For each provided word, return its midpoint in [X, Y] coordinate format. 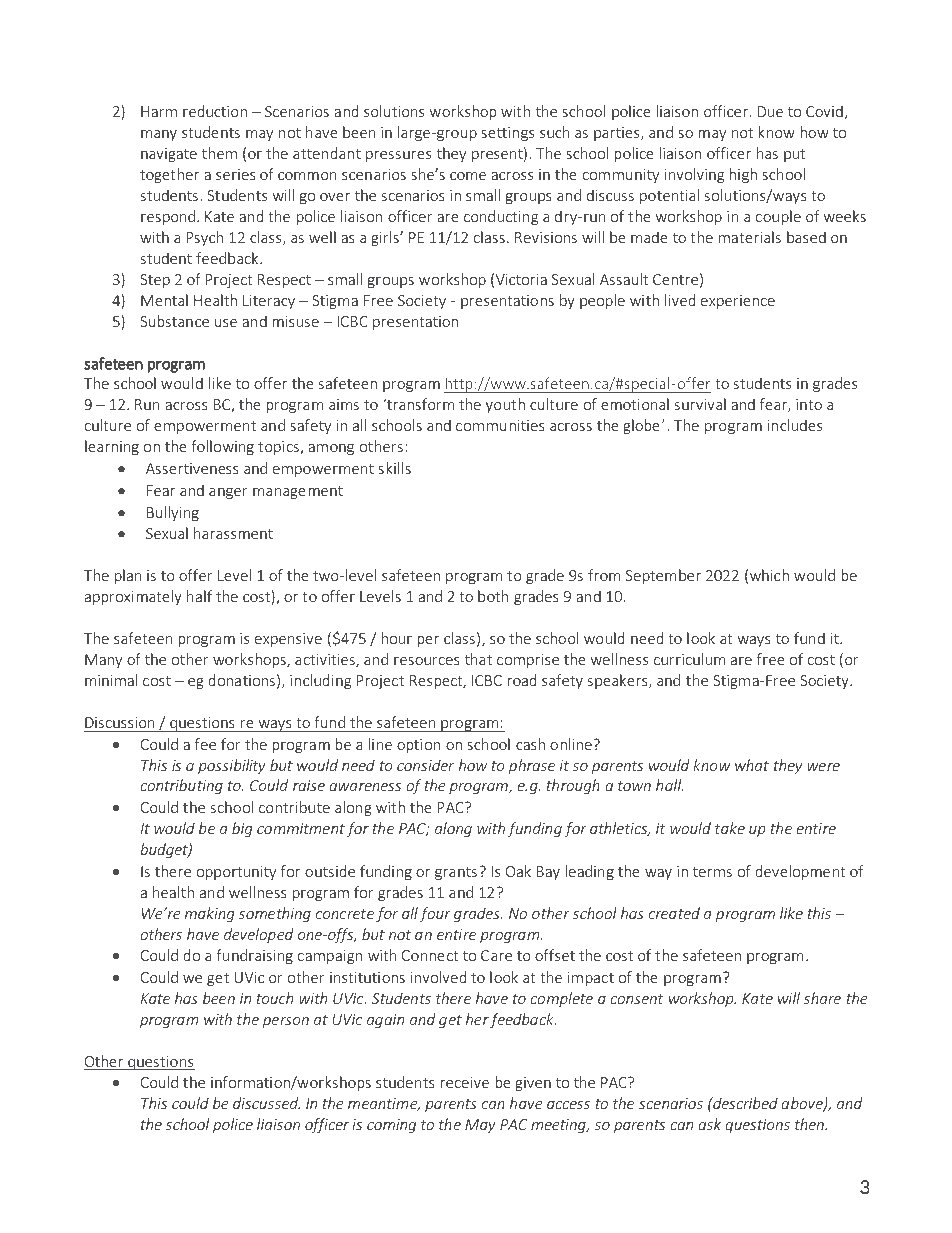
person [286, 1022]
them [219, 153]
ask [709, 1124]
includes [795, 425]
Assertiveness [192, 468]
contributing [181, 786]
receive [464, 1082]
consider [425, 765]
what [752, 765]
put [794, 155]
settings [507, 134]
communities [500, 425]
